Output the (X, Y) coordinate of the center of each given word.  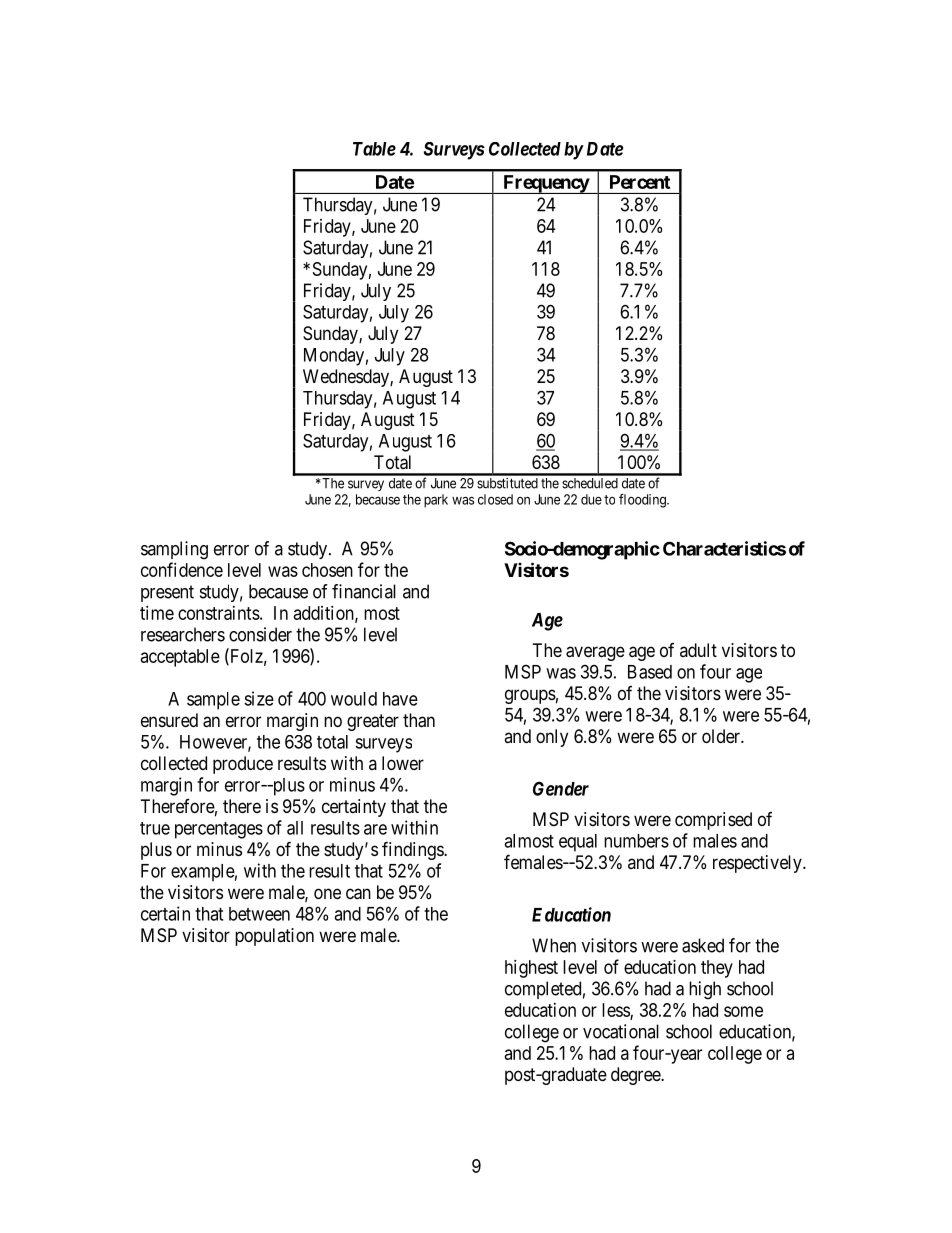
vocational (621, 1031)
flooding (643, 501)
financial (364, 591)
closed (495, 499)
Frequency (545, 184)
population (274, 937)
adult (698, 650)
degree (636, 1076)
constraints (219, 613)
